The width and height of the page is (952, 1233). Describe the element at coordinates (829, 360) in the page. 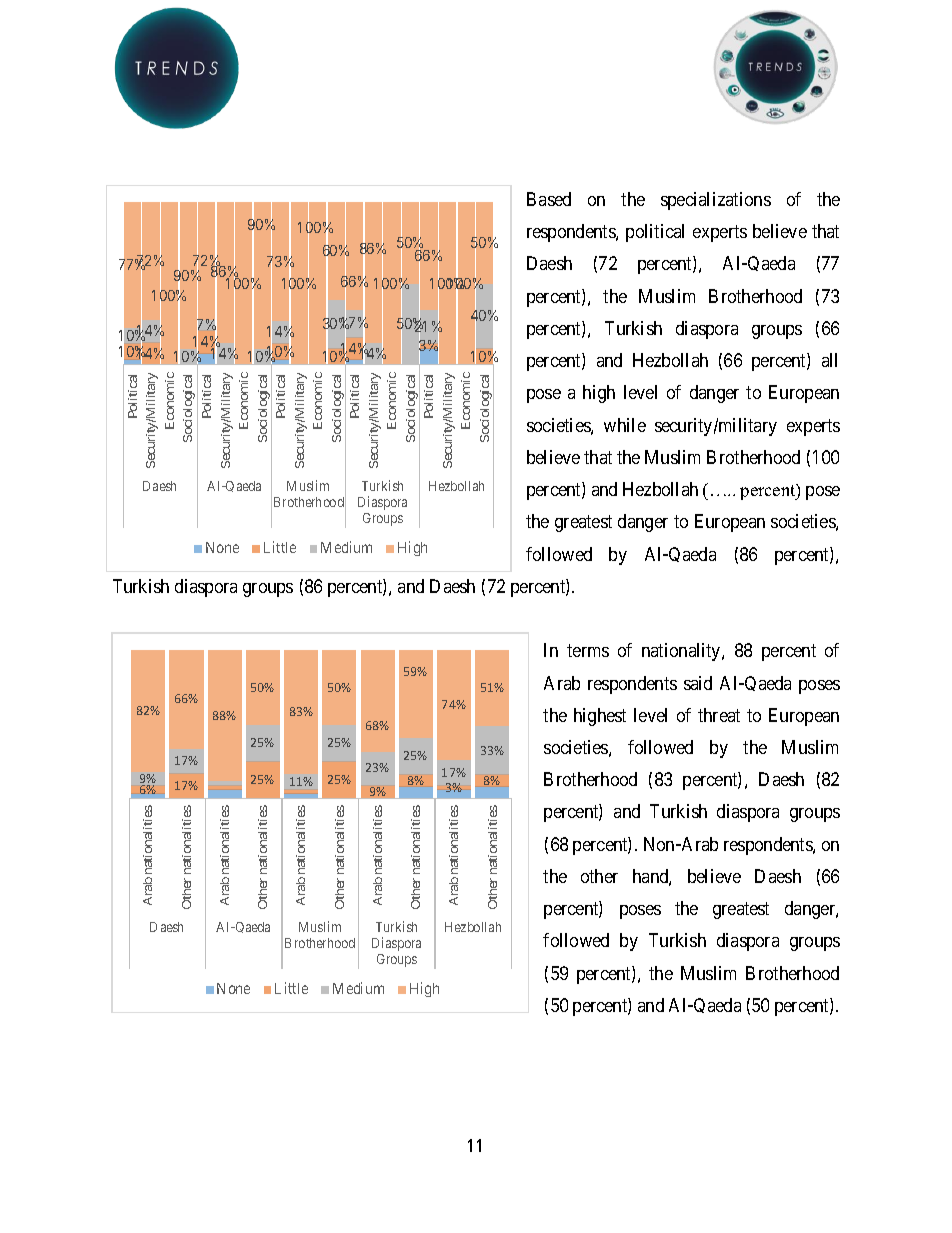

I see `all` at that location.
